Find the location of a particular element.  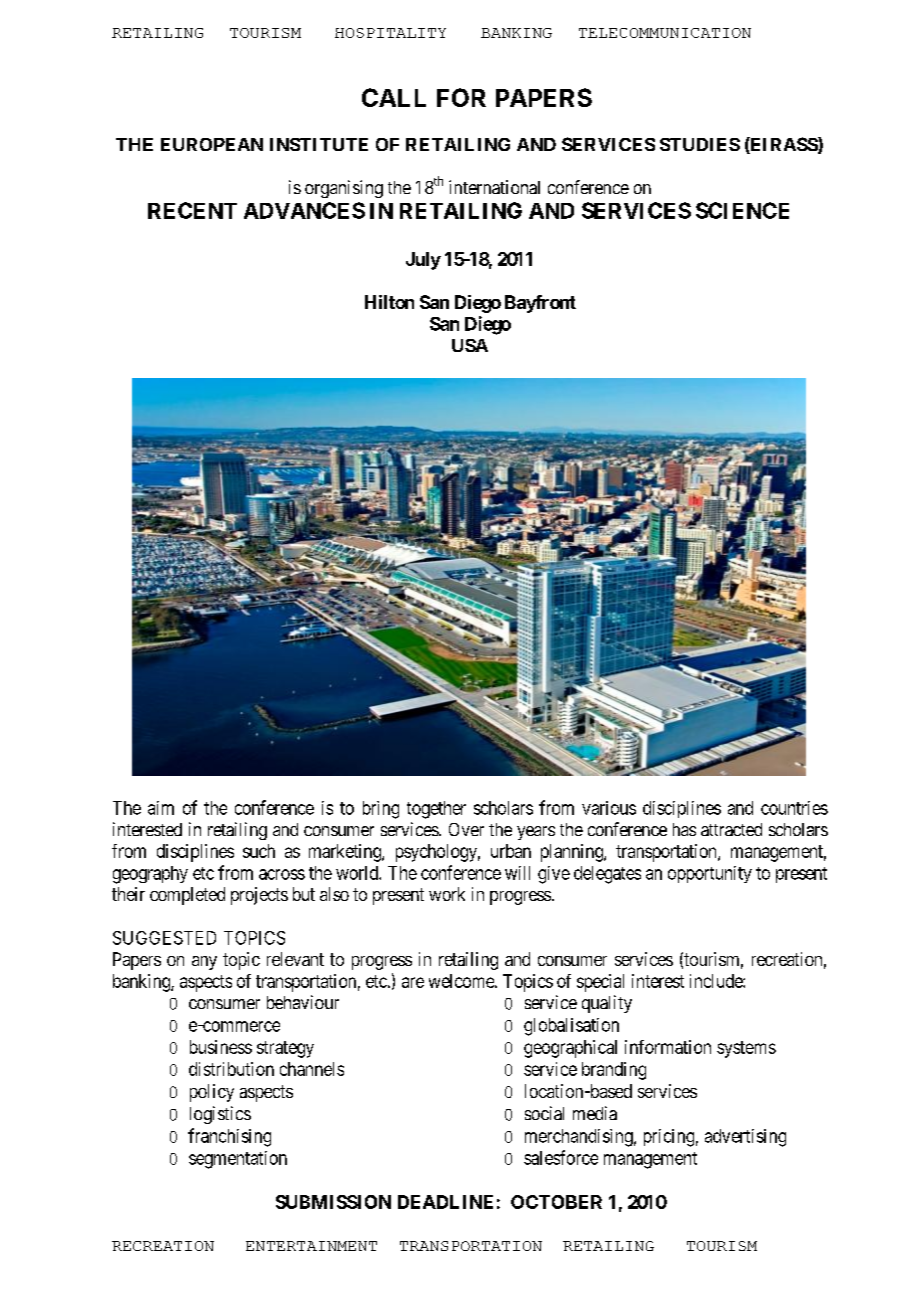

EUROPEAN is located at coordinates (212, 144).
